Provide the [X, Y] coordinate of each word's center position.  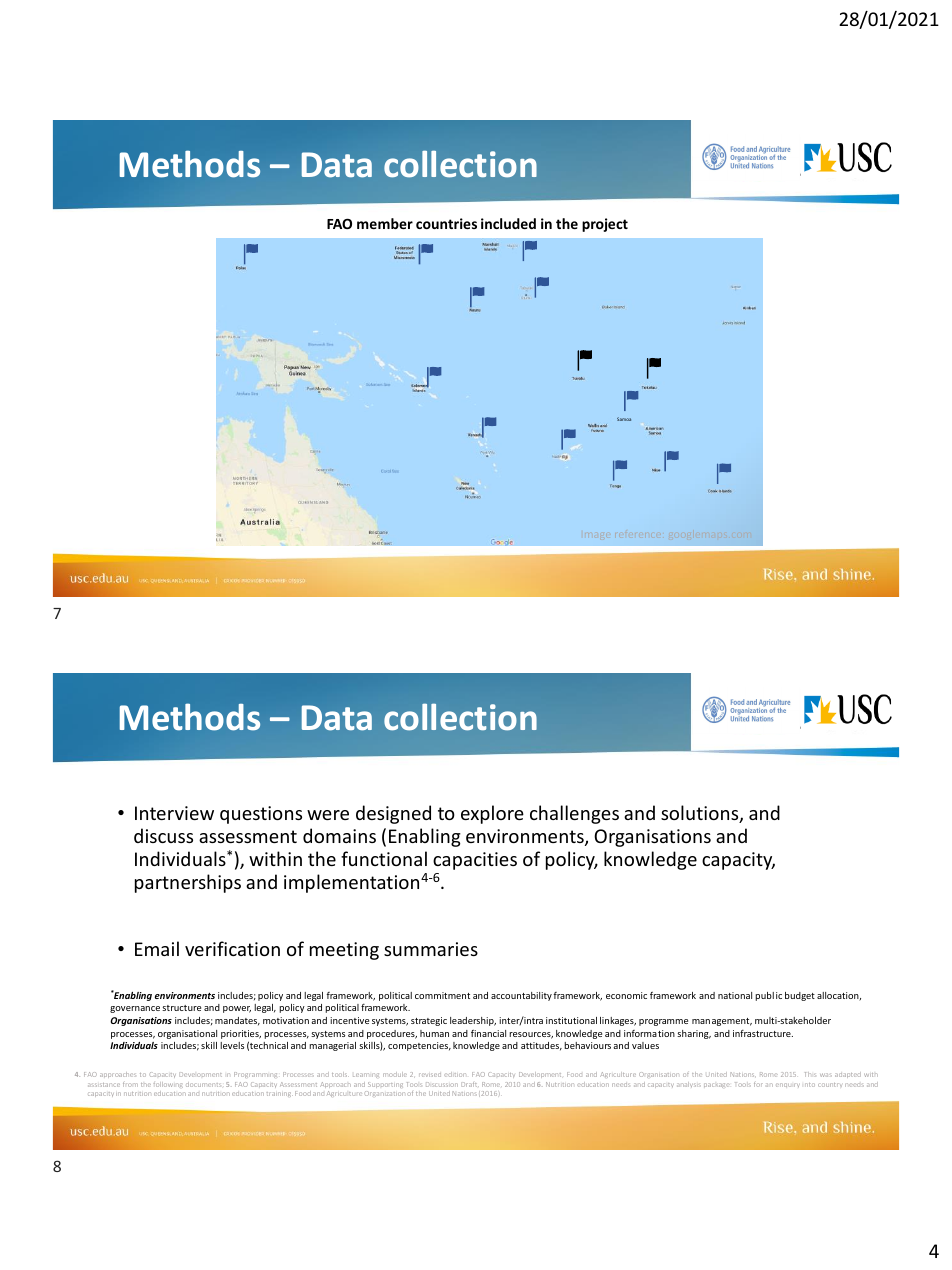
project [605, 225]
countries [446, 223]
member [385, 223]
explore [492, 814]
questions [261, 815]
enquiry [788, 1085]
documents [203, 1084]
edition [455, 1074]
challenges [574, 814]
